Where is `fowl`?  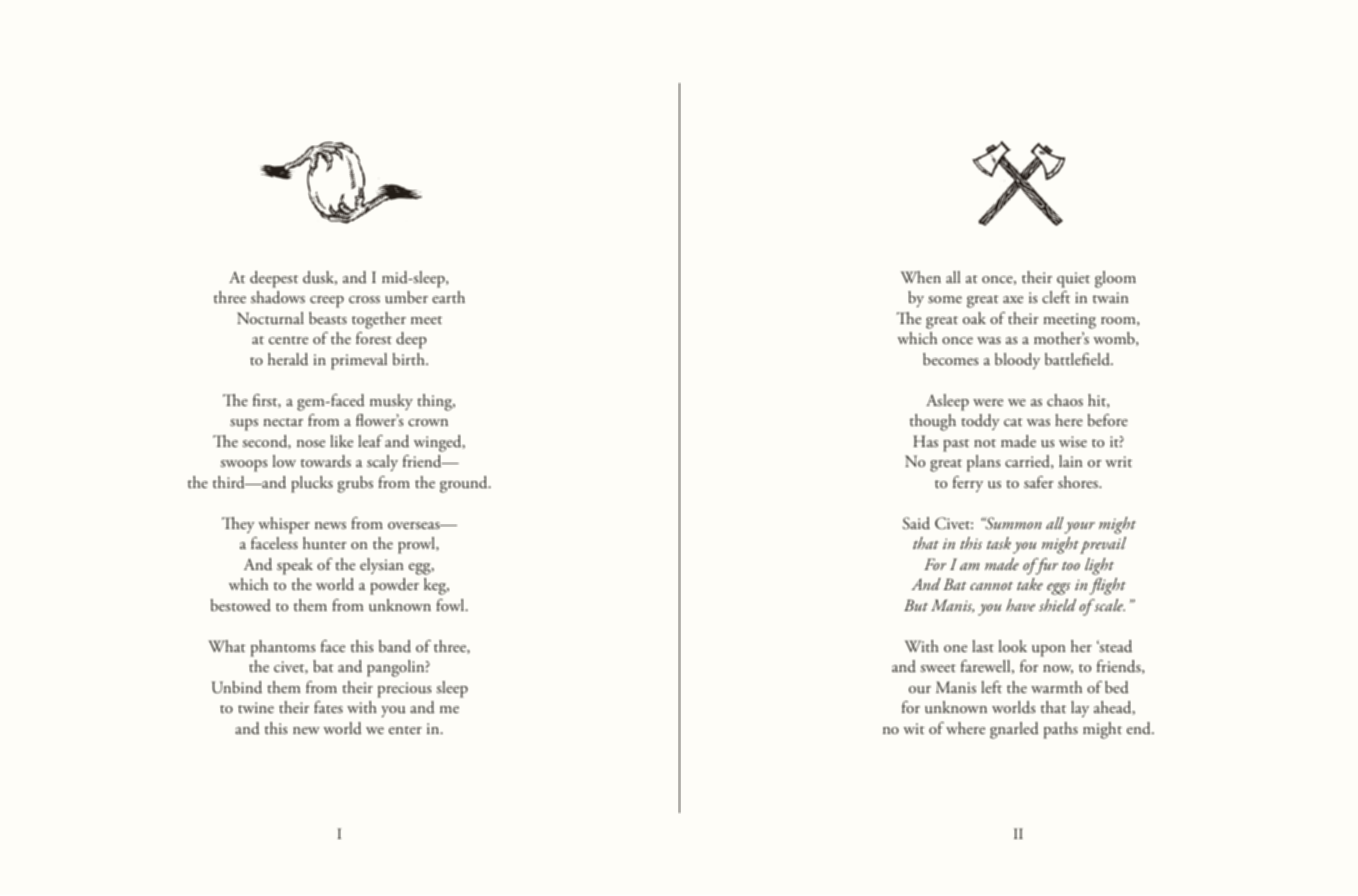 fowl is located at coordinates (451, 605).
